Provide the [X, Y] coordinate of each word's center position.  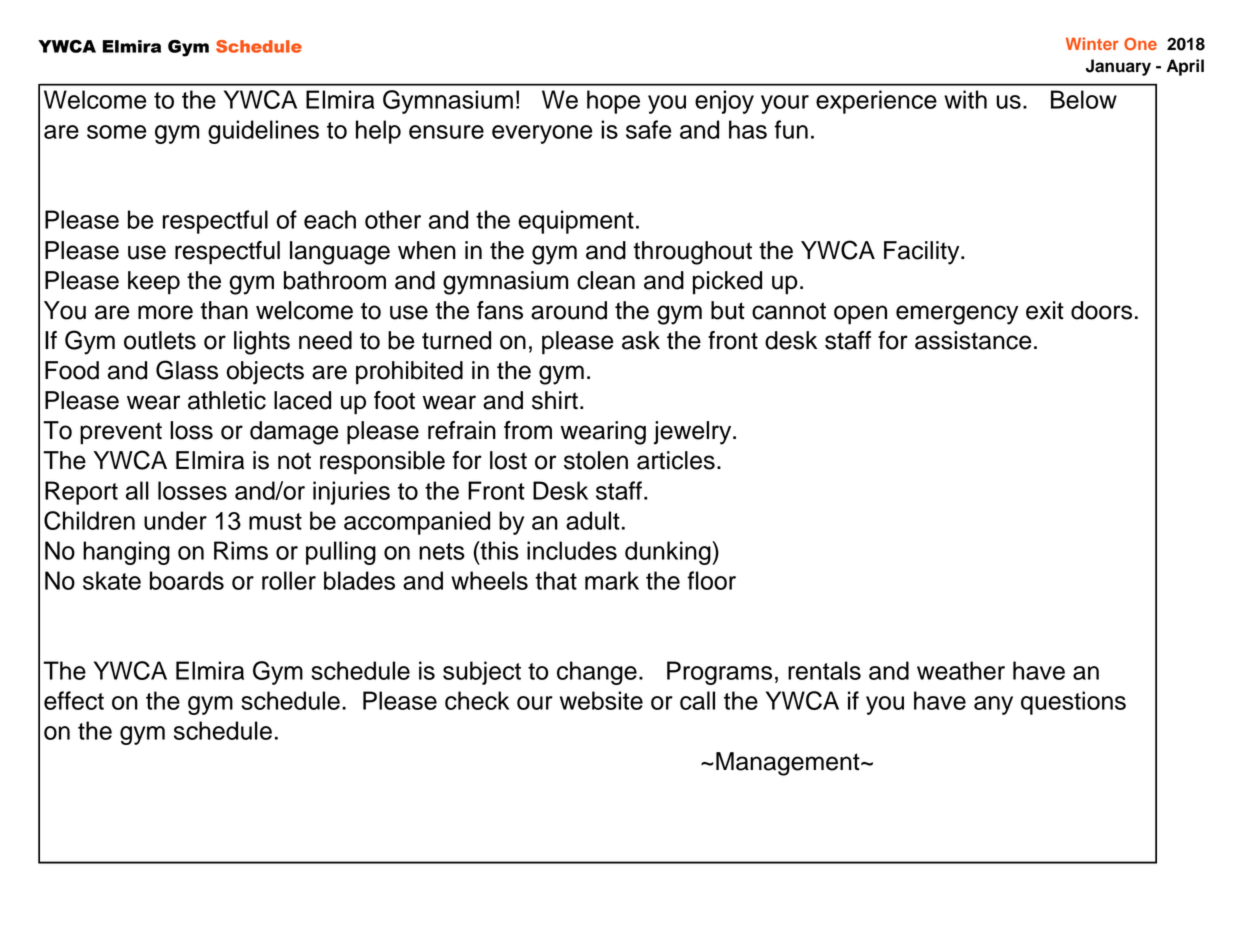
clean [606, 280]
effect [74, 700]
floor [711, 580]
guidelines [263, 132]
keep [154, 283]
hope [613, 102]
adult [593, 520]
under [175, 520]
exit [1045, 310]
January [1118, 67]
